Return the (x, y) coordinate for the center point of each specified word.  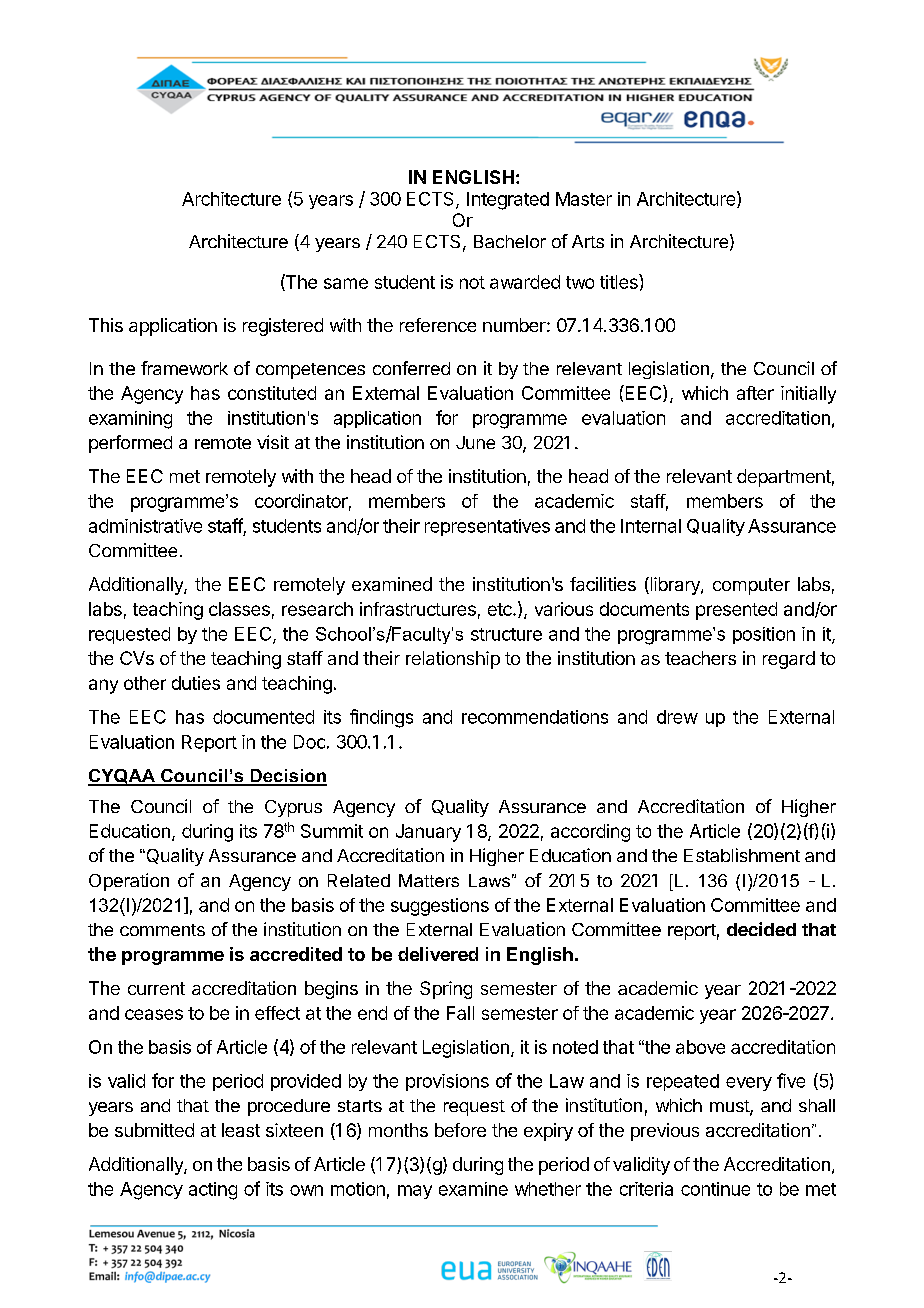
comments (162, 930)
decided (761, 929)
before (460, 1130)
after (755, 393)
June (475, 442)
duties (196, 683)
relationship (453, 660)
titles (620, 281)
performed (130, 444)
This (106, 325)
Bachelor (510, 241)
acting (213, 1191)
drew (677, 717)
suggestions (440, 907)
